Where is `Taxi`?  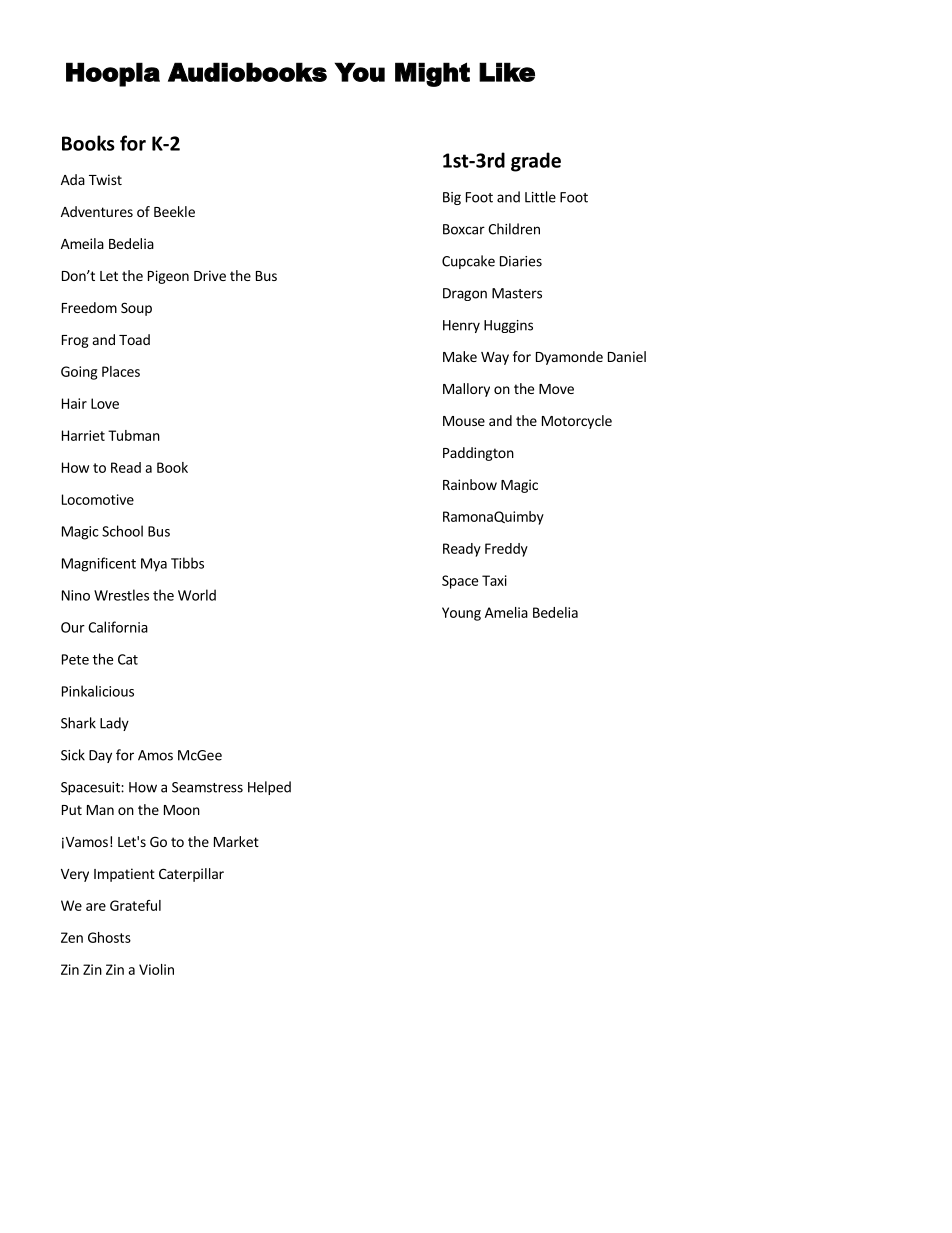
Taxi is located at coordinates (494, 580).
